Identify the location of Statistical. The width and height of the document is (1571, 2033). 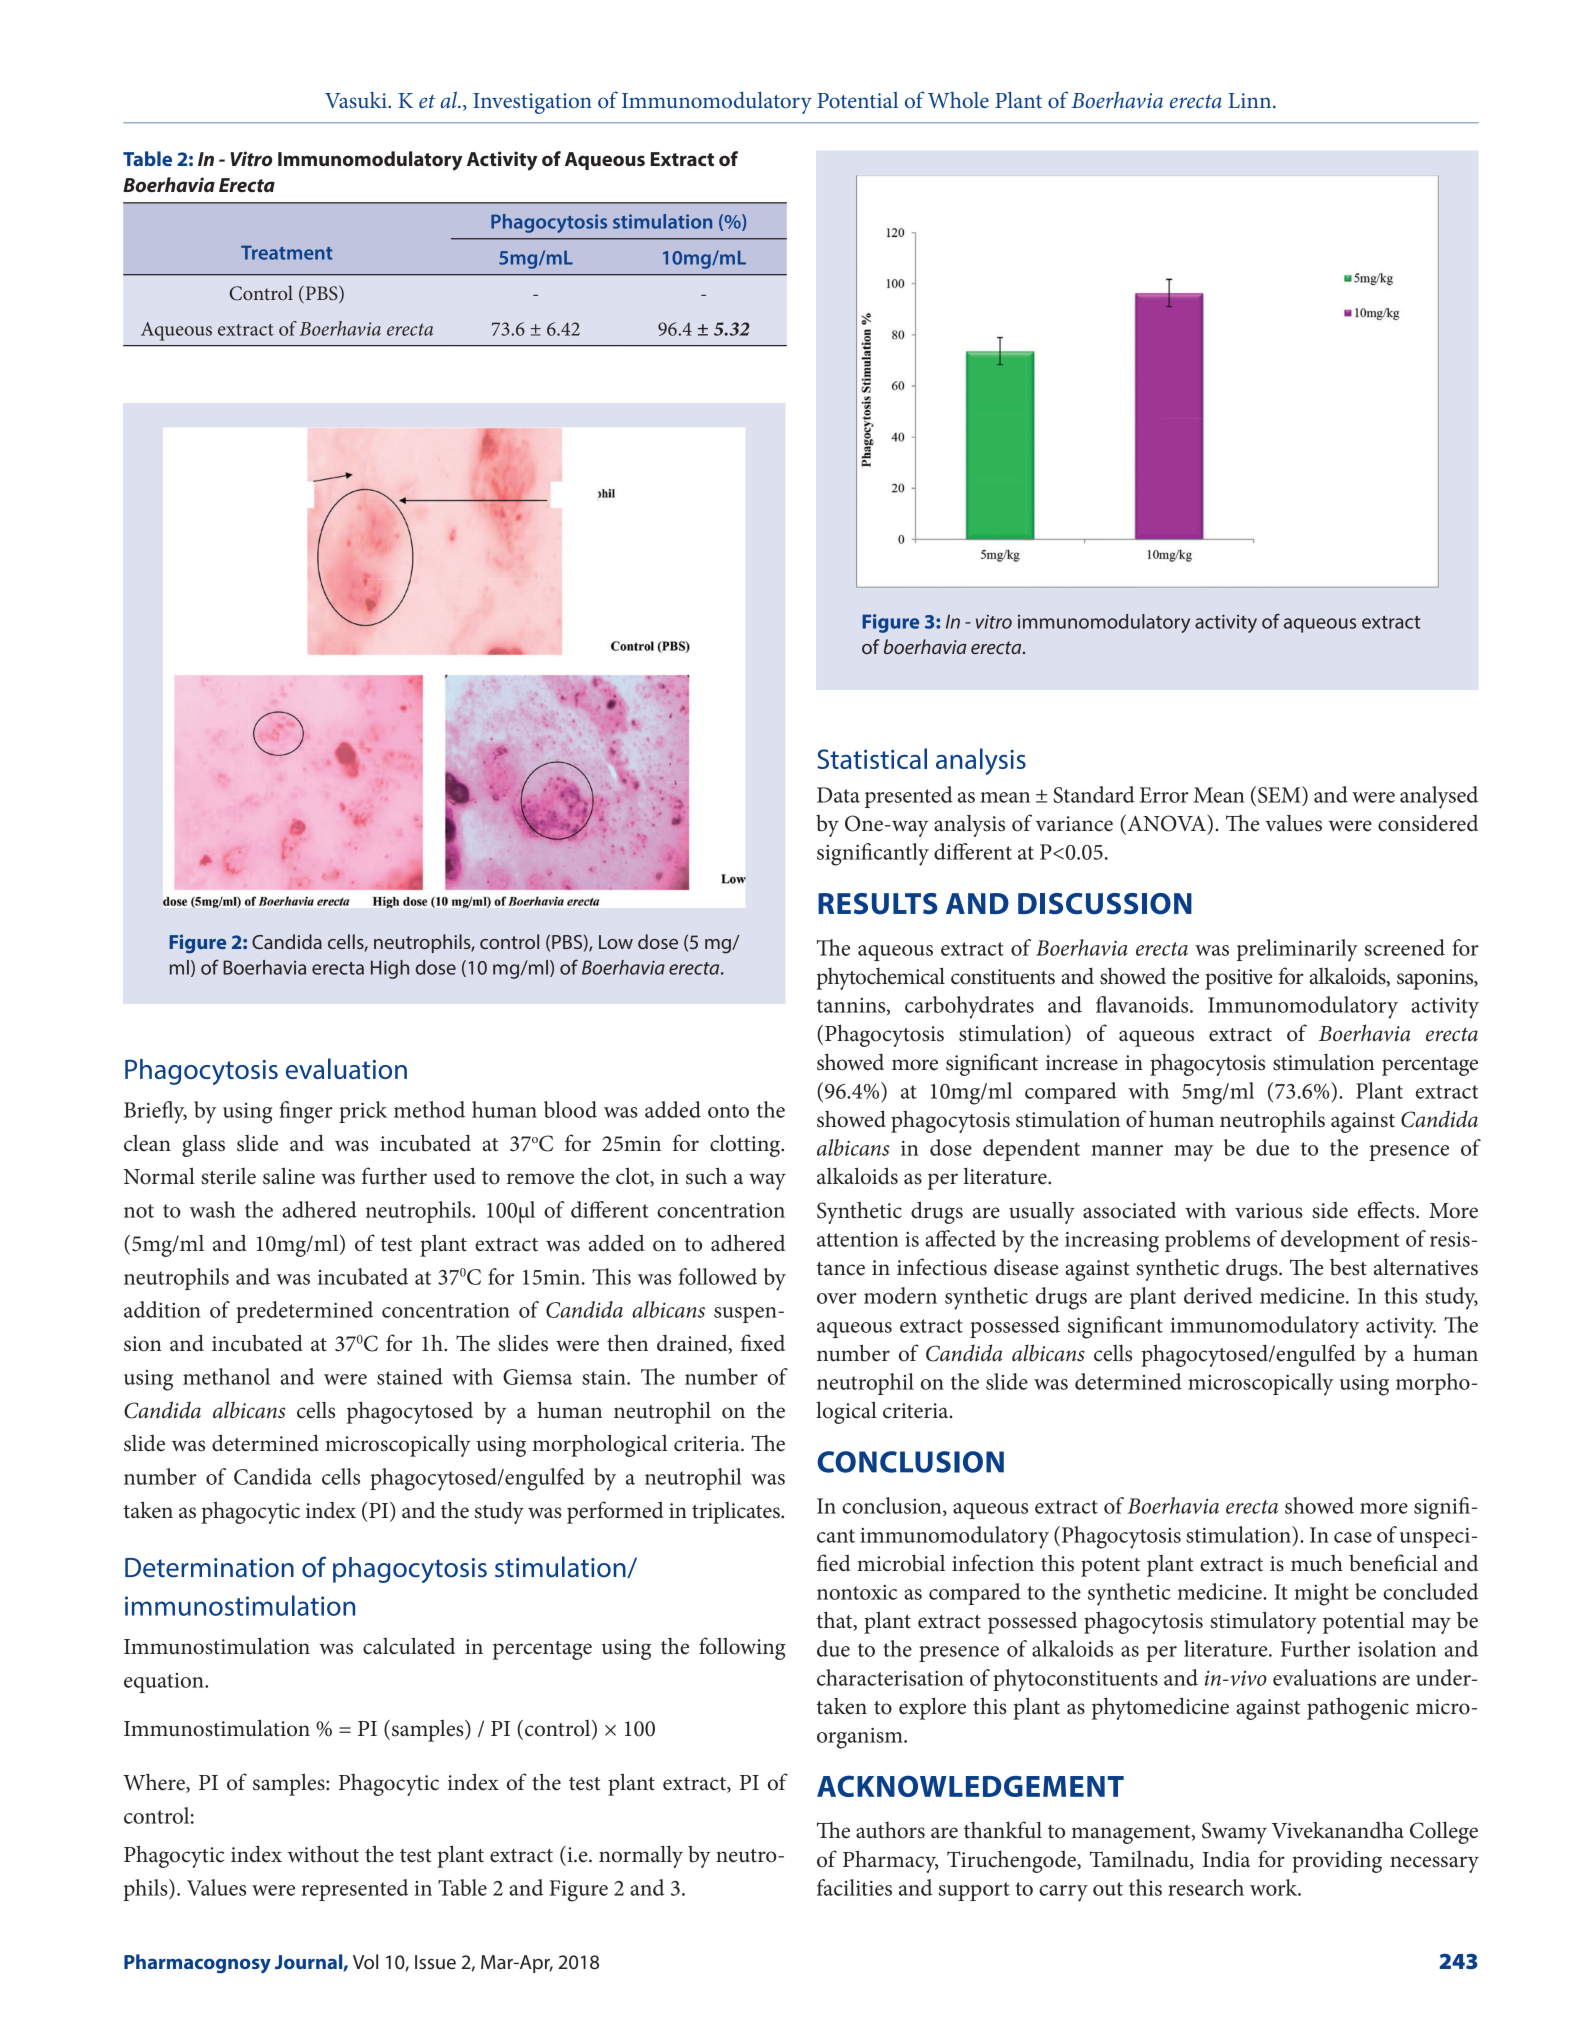
(872, 758).
